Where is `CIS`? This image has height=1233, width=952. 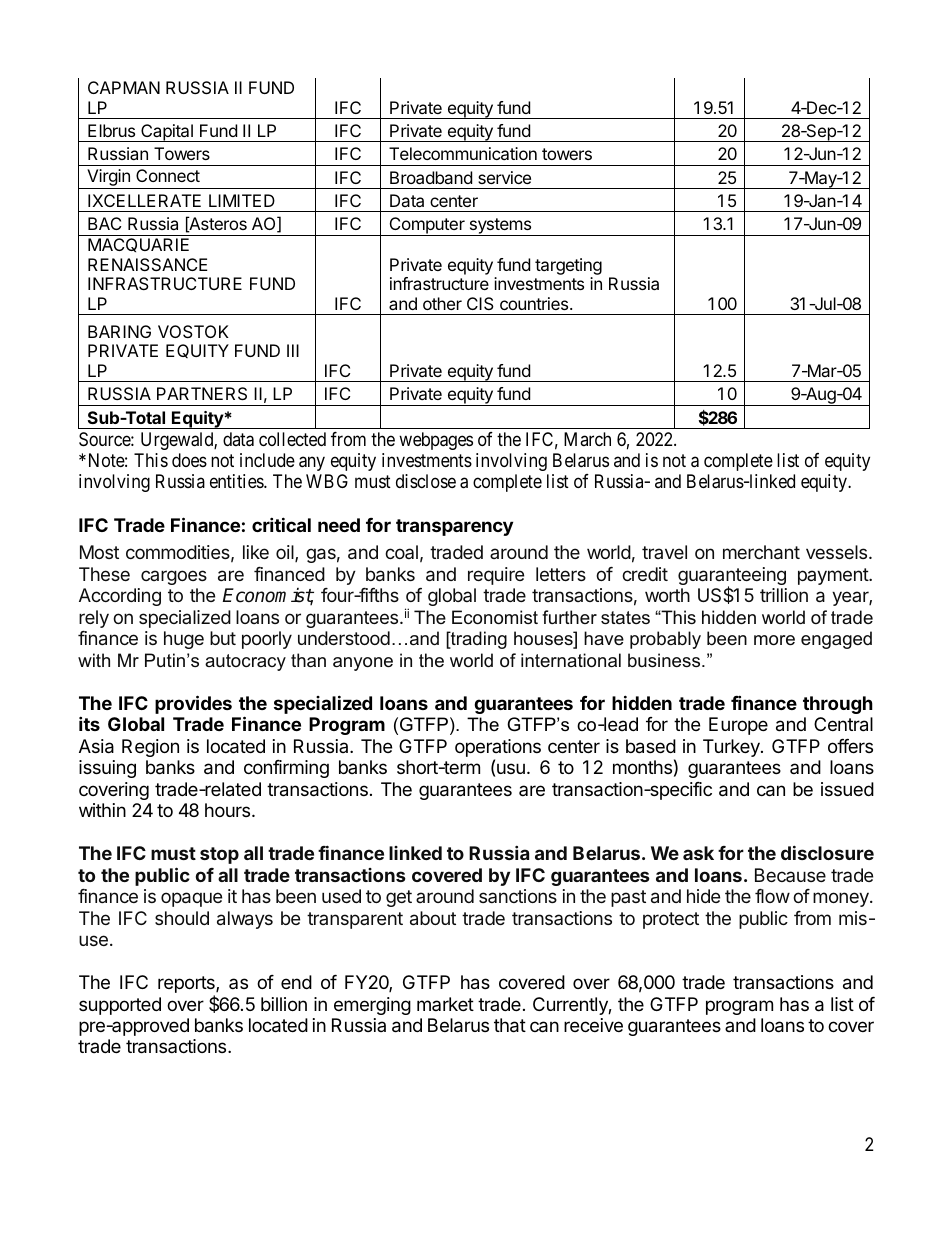 CIS is located at coordinates (480, 303).
